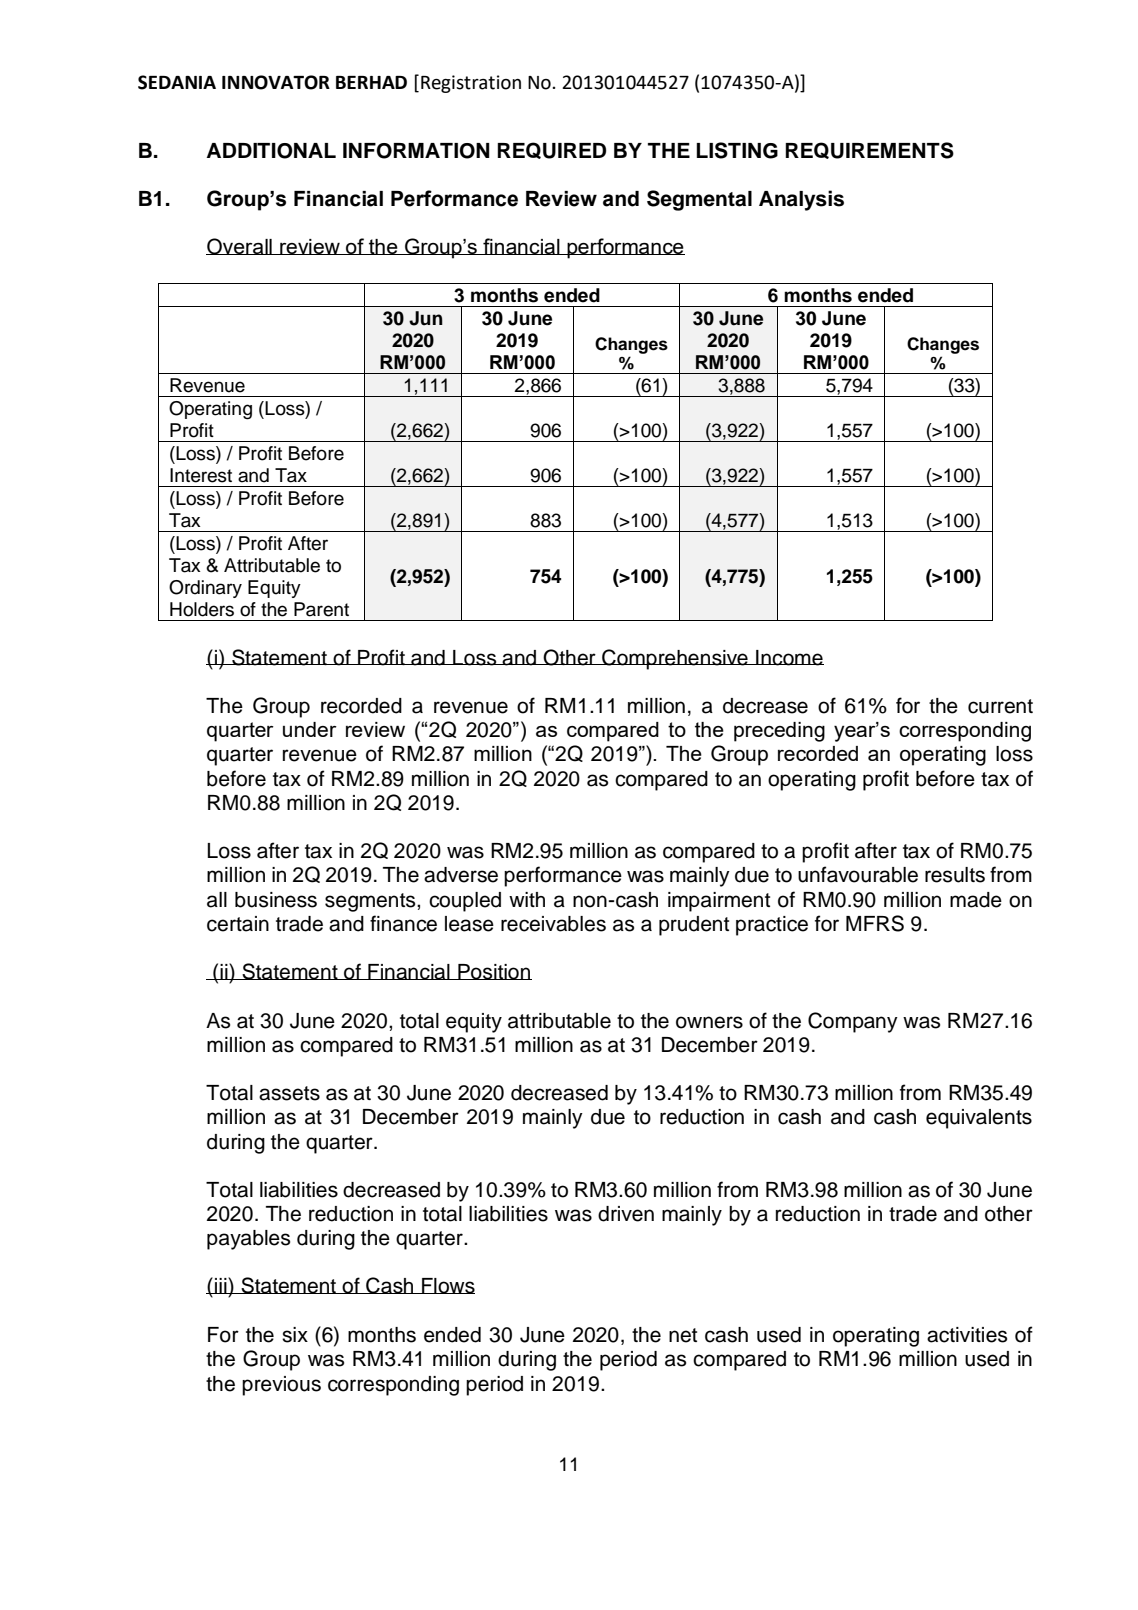 The height and width of the screenshot is (1610, 1138). I want to click on Company, so click(853, 1022).
